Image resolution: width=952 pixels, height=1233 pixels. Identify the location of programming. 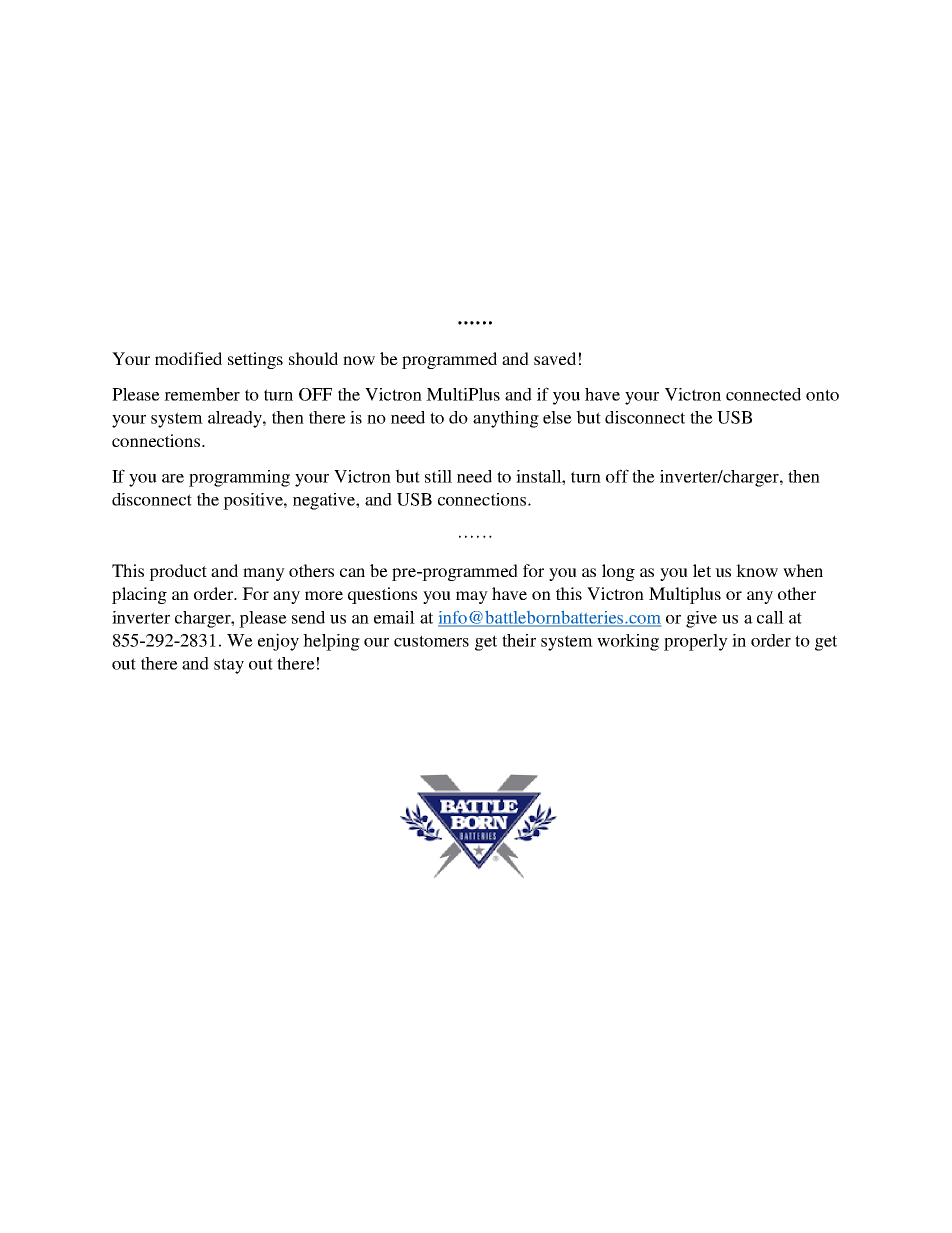
(239, 478).
